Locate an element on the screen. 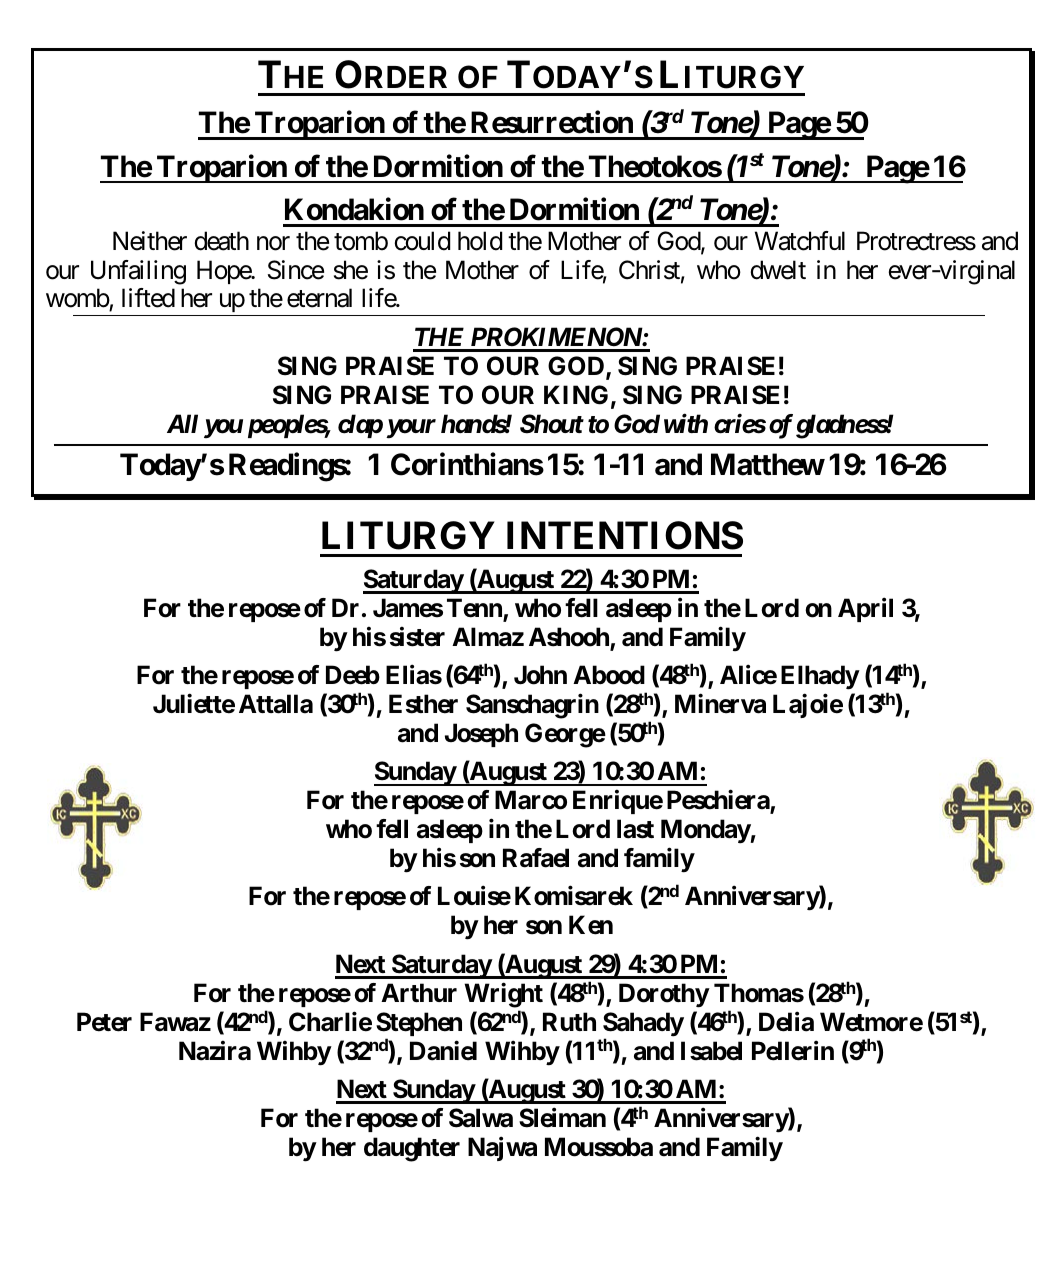 Image resolution: width=1055 pixels, height=1281 pixels. Peter is located at coordinates (104, 1022).
